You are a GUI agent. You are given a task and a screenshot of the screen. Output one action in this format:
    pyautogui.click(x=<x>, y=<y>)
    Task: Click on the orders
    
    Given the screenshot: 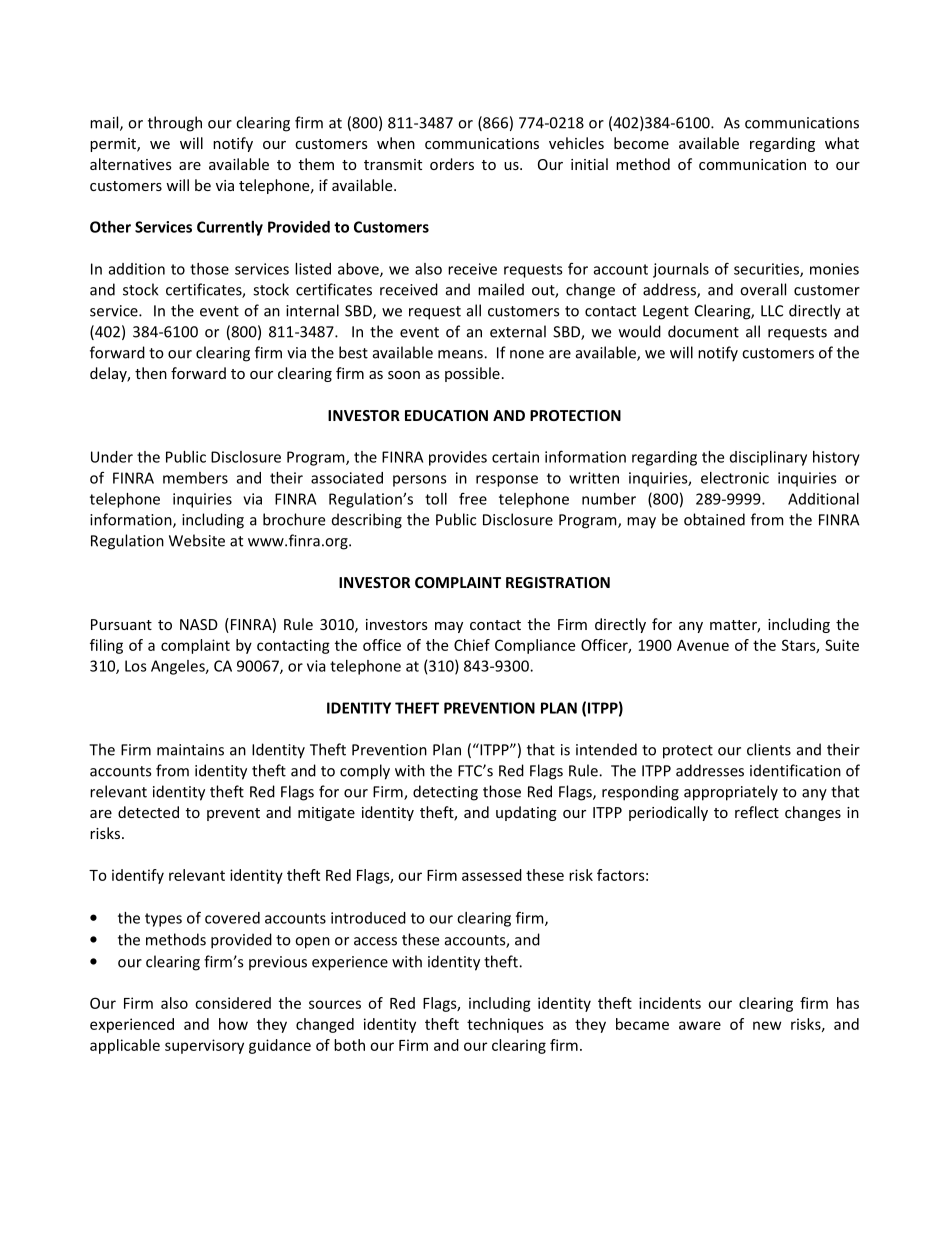 What is the action you would take?
    pyautogui.click(x=452, y=164)
